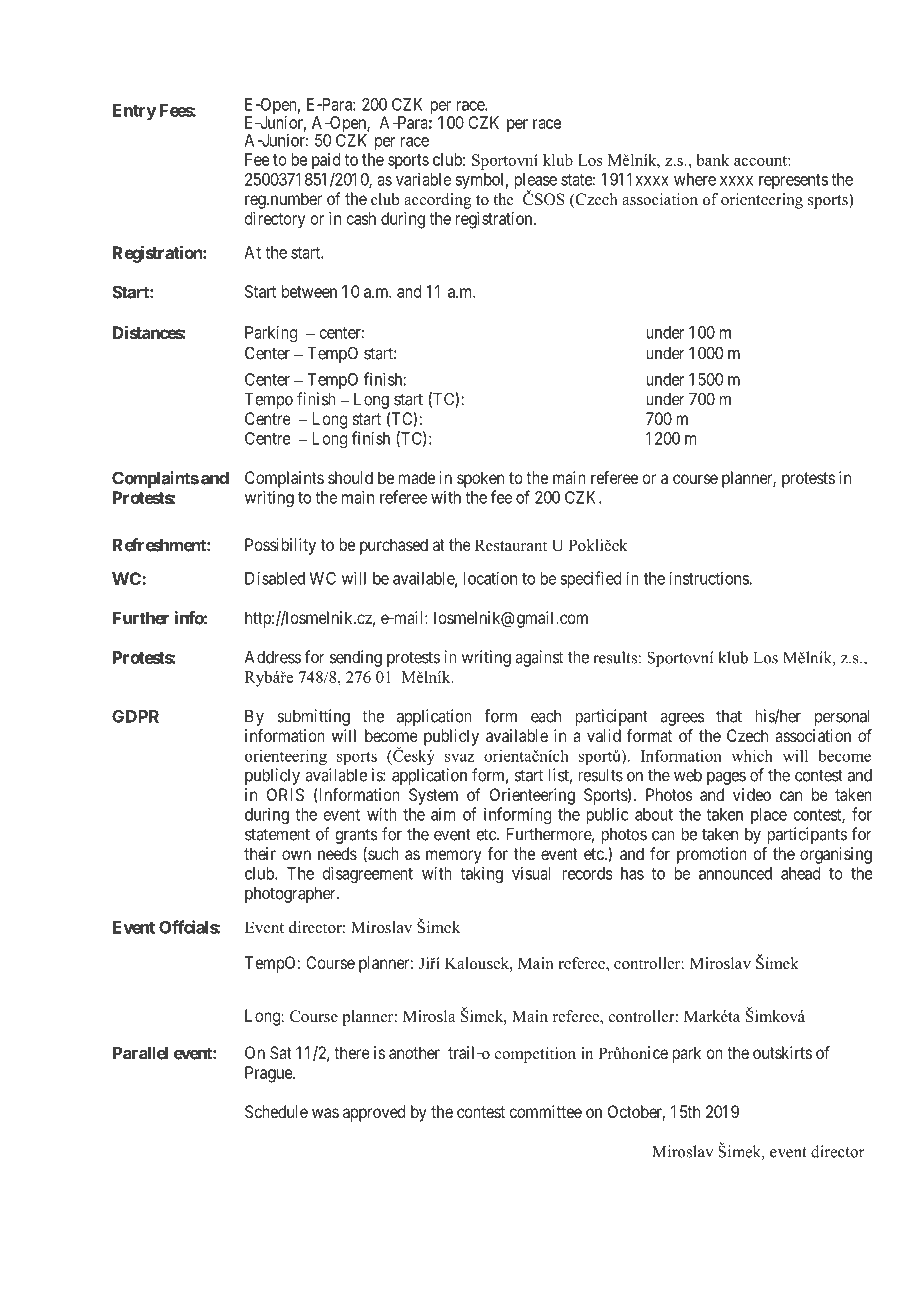  Describe the element at coordinates (735, 873) in the screenshot. I see `announced` at that location.
